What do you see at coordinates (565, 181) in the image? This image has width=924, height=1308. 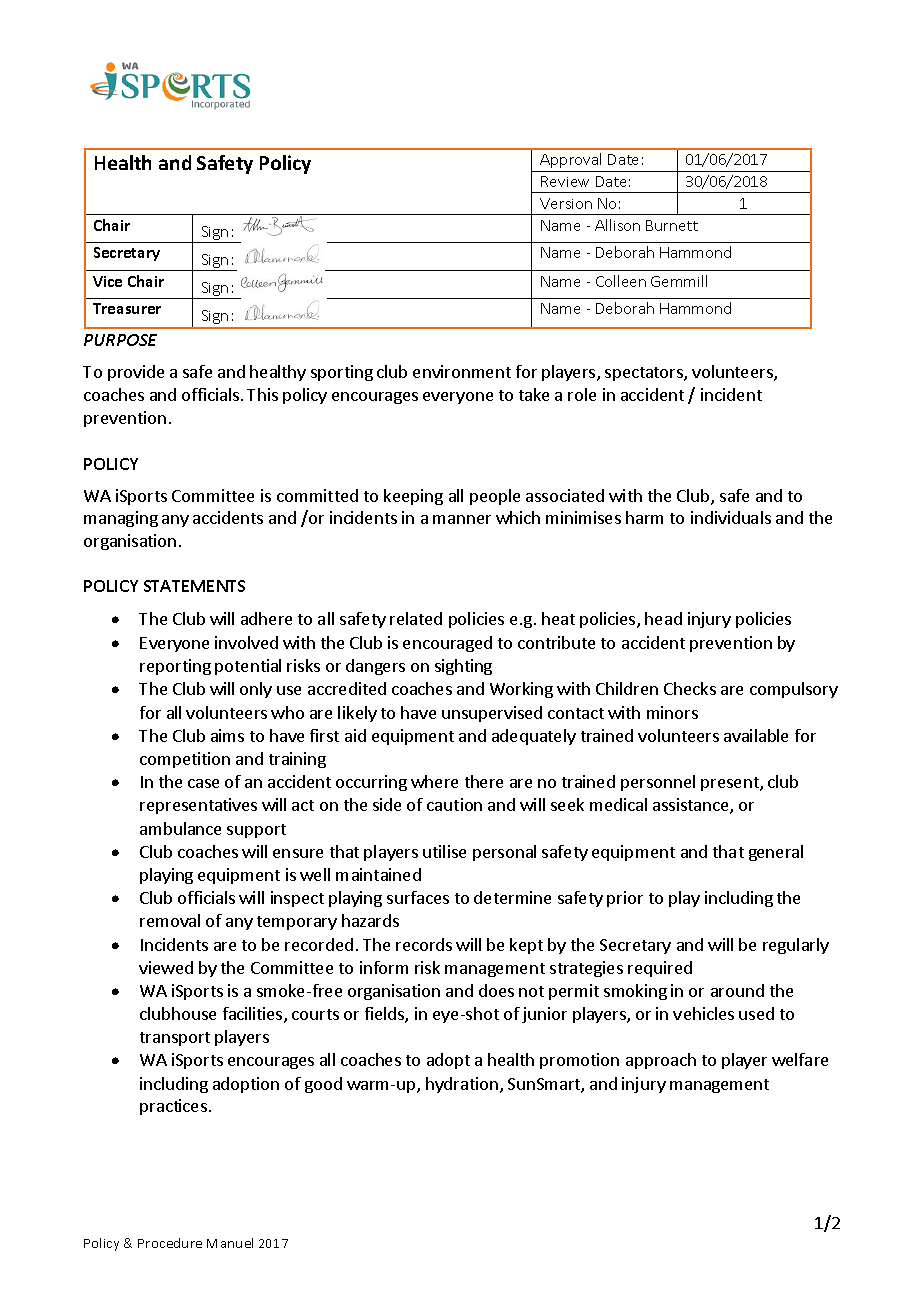 I see `Review` at bounding box center [565, 181].
